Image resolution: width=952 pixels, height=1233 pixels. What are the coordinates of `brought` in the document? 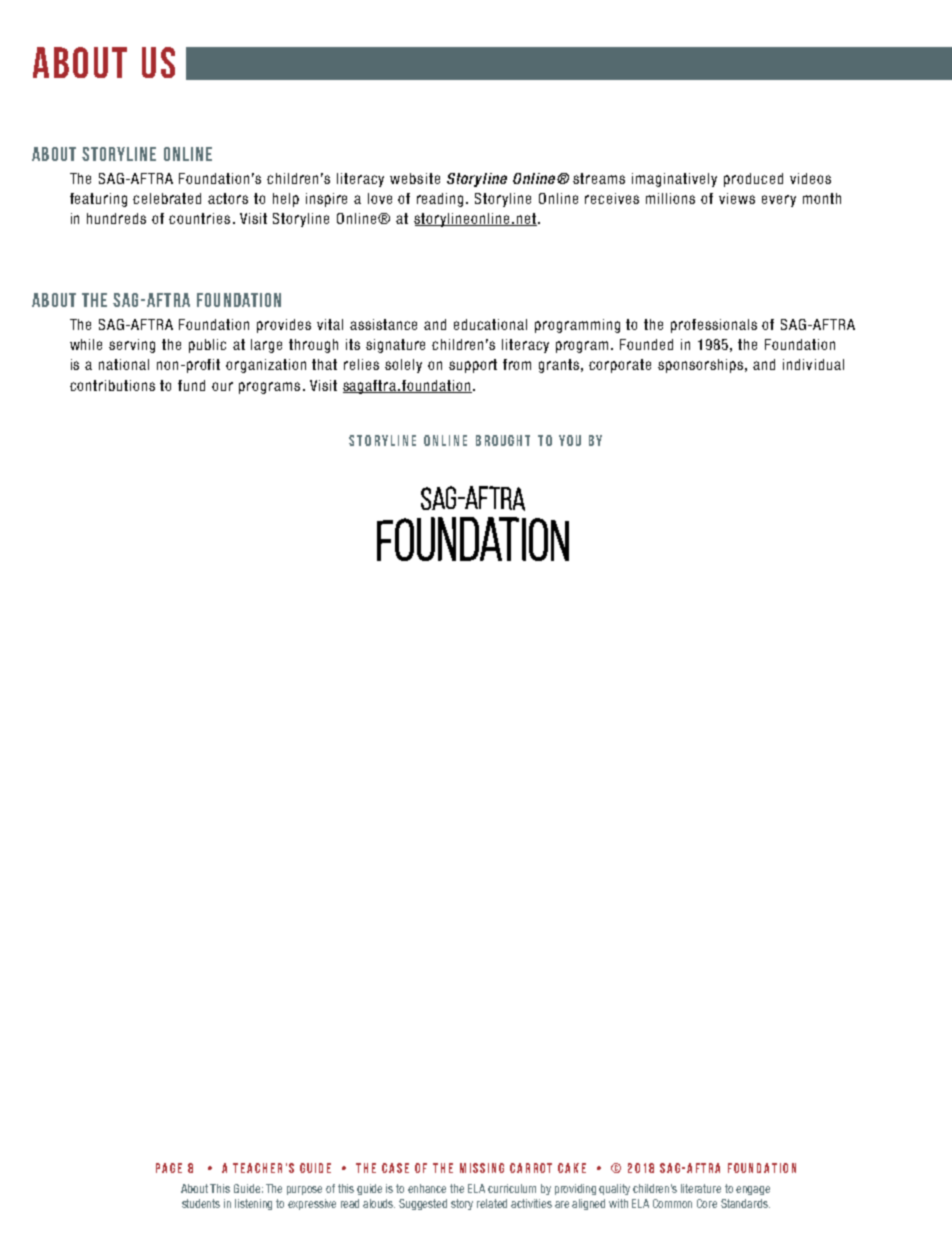 It's located at (503, 440).
